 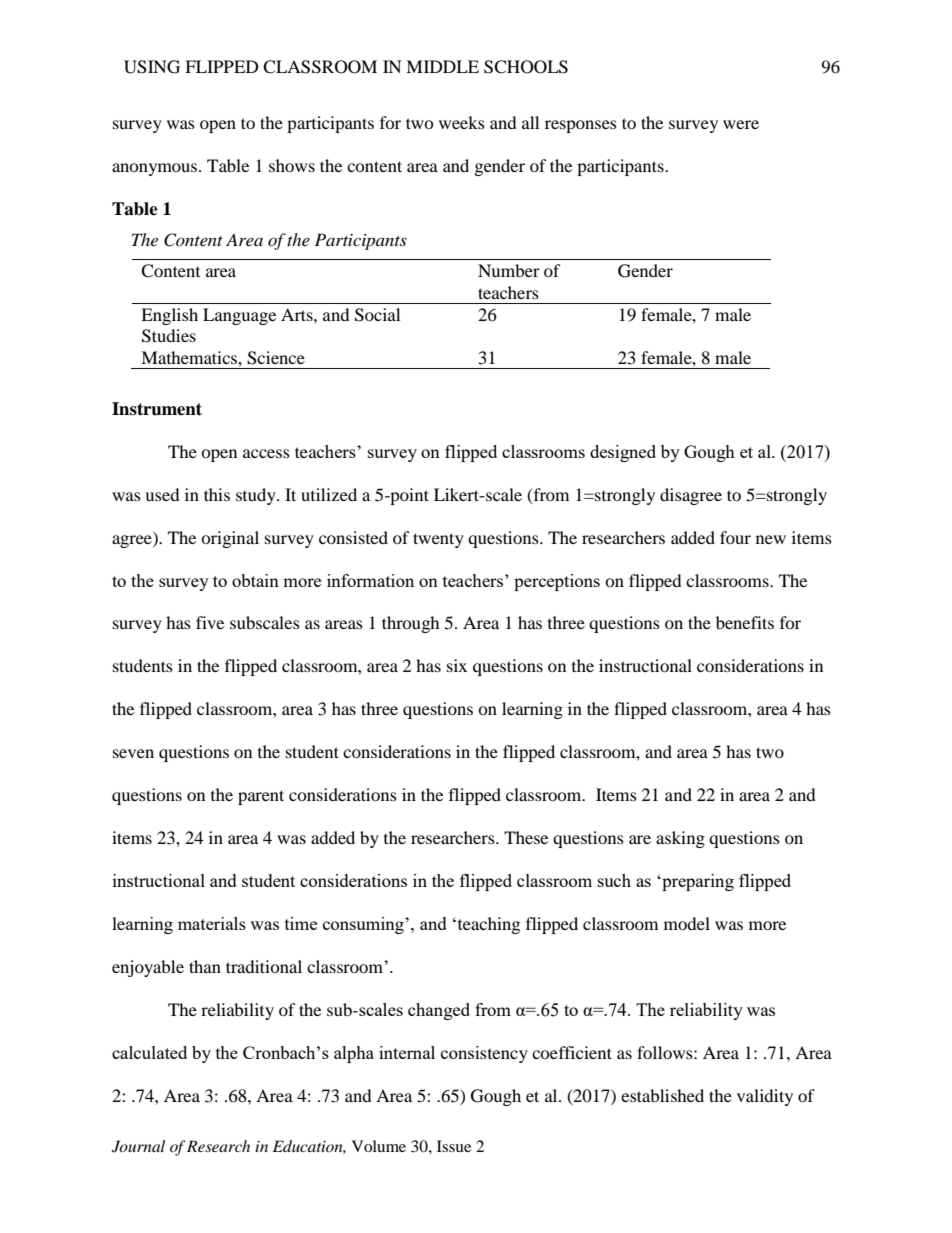 What do you see at coordinates (210, 622) in the screenshot?
I see `five` at bounding box center [210, 622].
